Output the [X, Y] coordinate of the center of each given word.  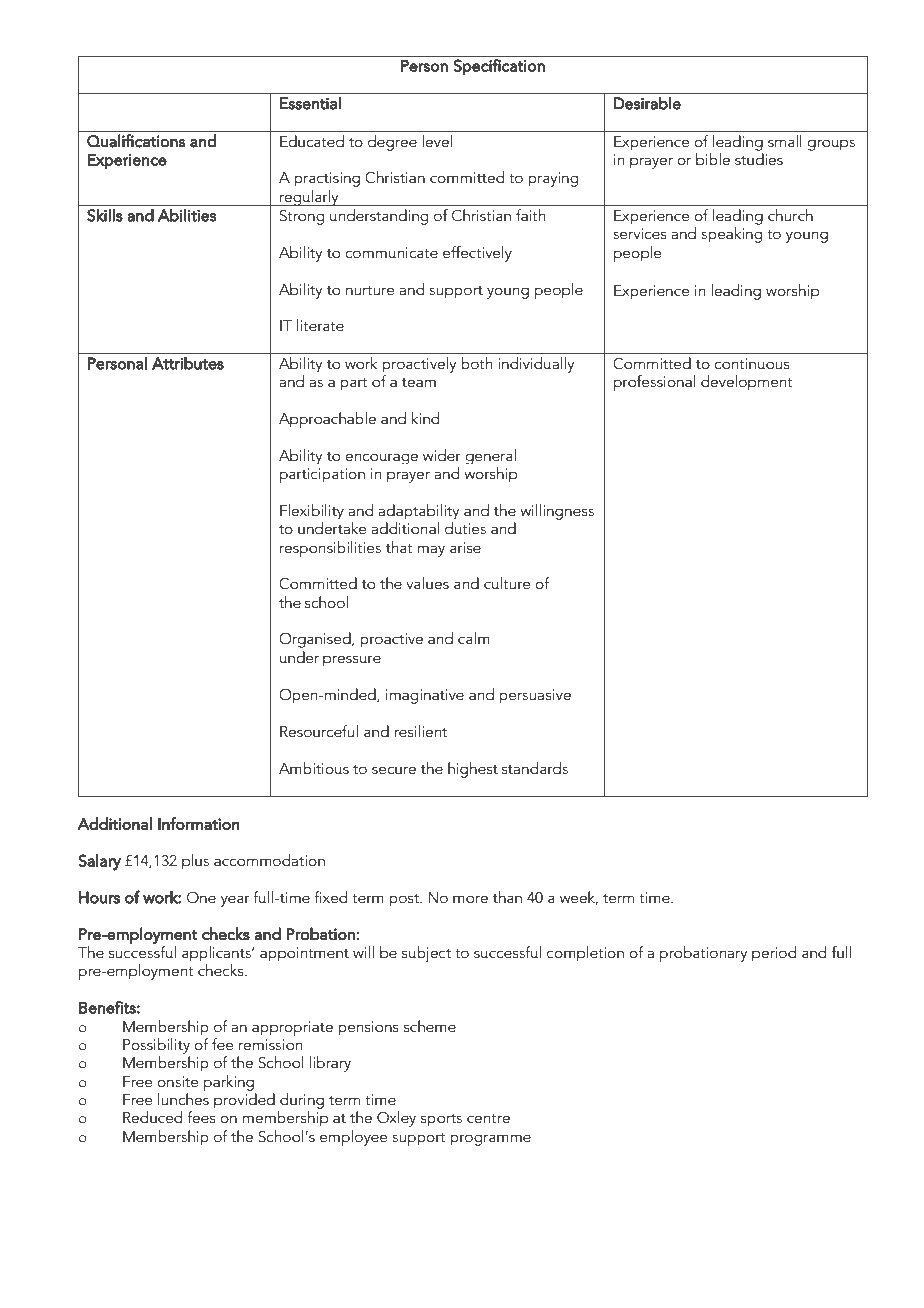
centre [488, 1118]
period [774, 954]
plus [195, 862]
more [470, 899]
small [785, 141]
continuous [752, 363]
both [476, 363]
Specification [499, 67]
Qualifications [136, 141]
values [427, 583]
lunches [183, 1099]
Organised [316, 640]
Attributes [188, 363]
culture [507, 583]
